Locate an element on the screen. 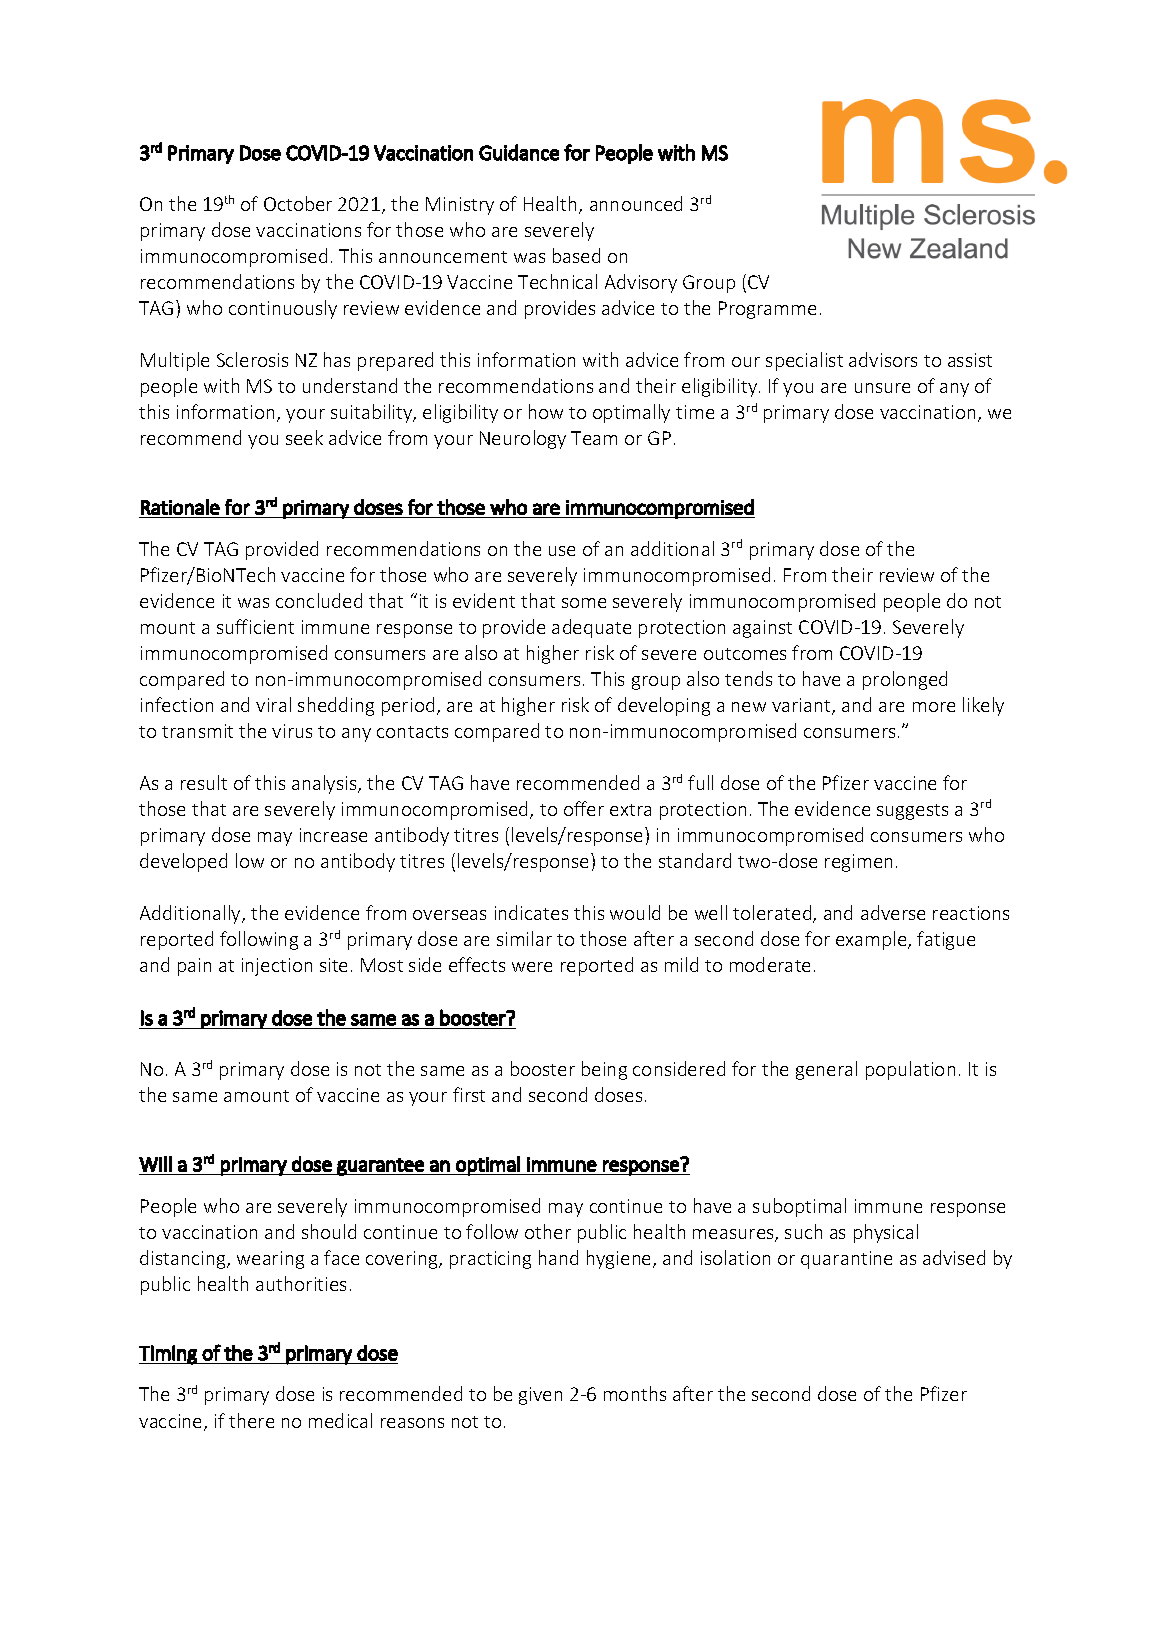 This screenshot has height=1631, width=1153. Rationale is located at coordinates (180, 507).
